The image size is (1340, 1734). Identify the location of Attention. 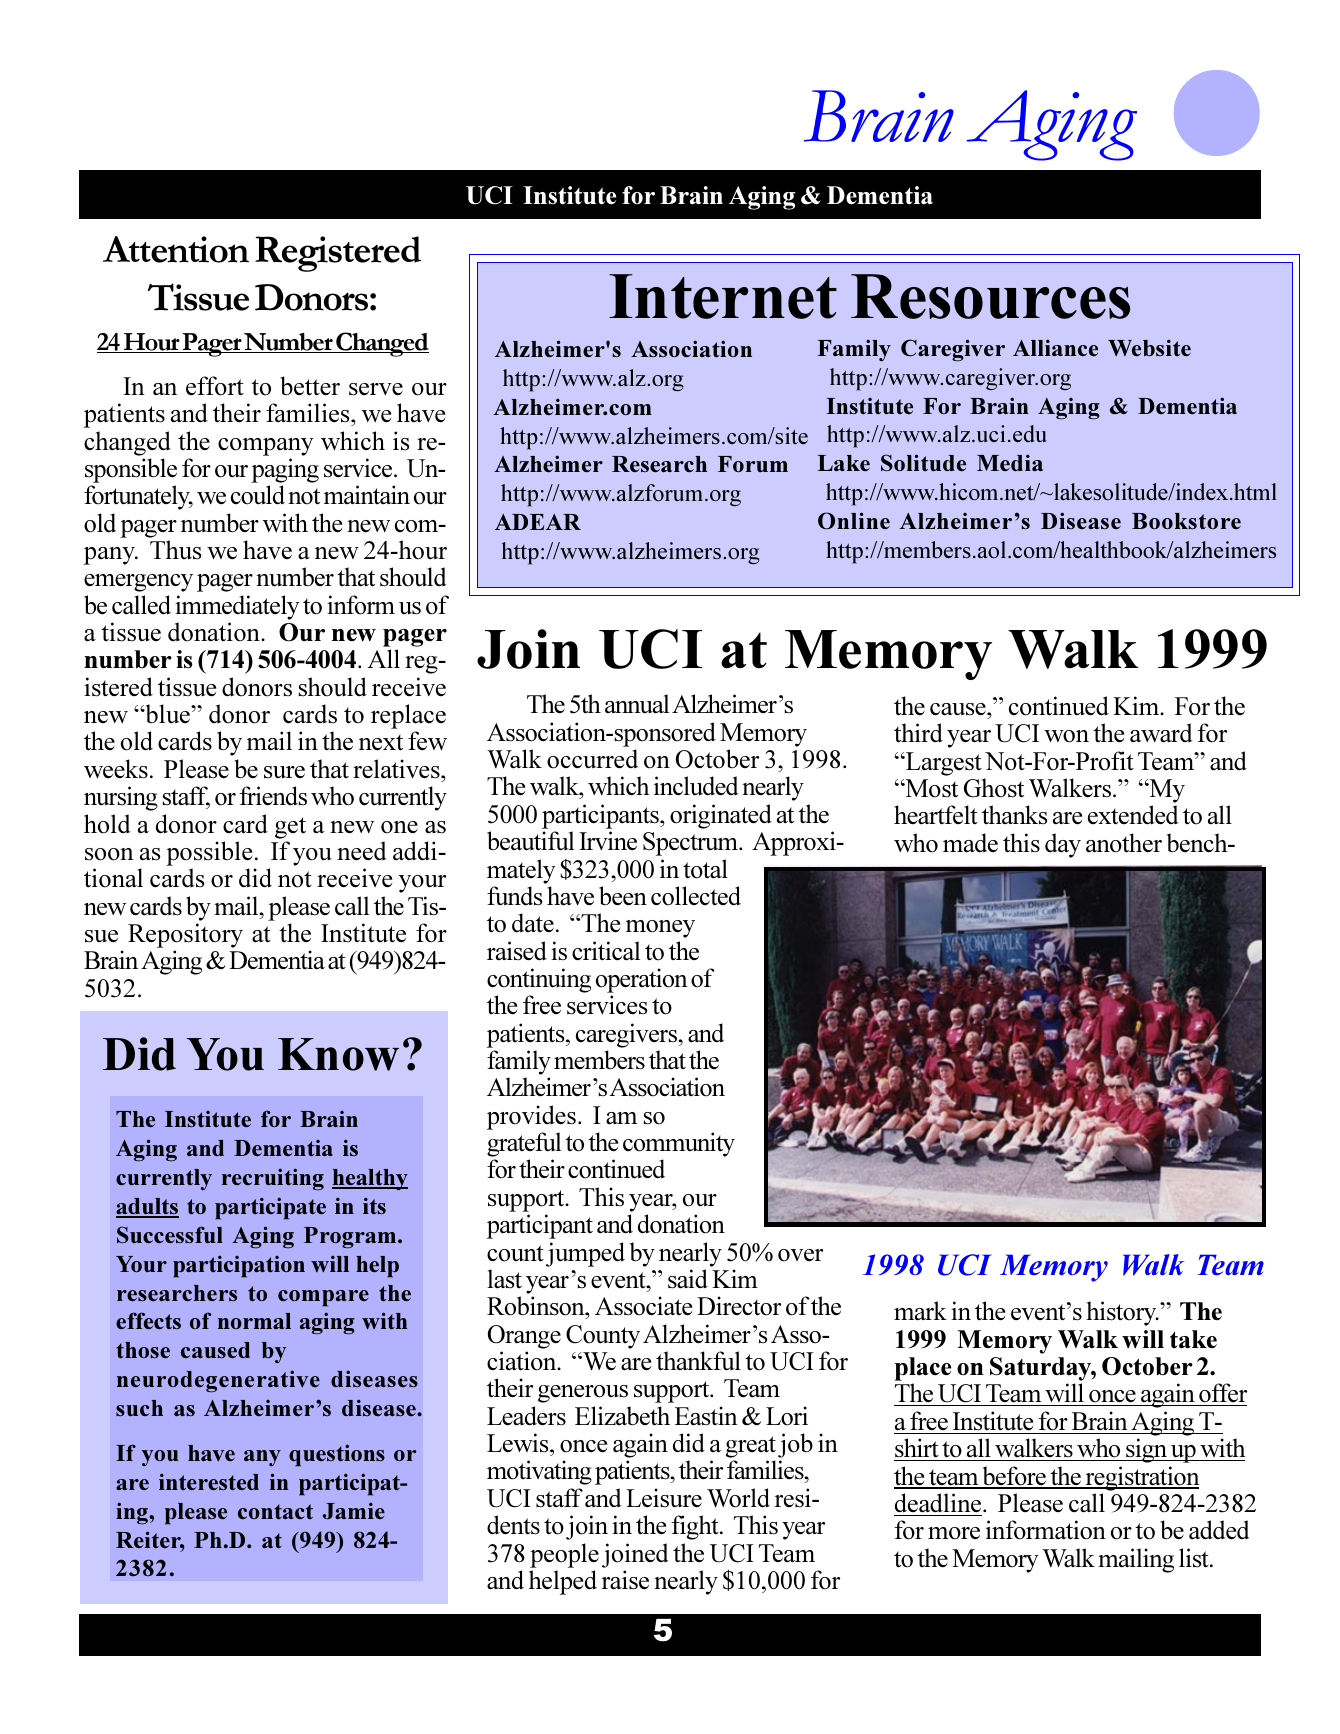
(176, 249).
